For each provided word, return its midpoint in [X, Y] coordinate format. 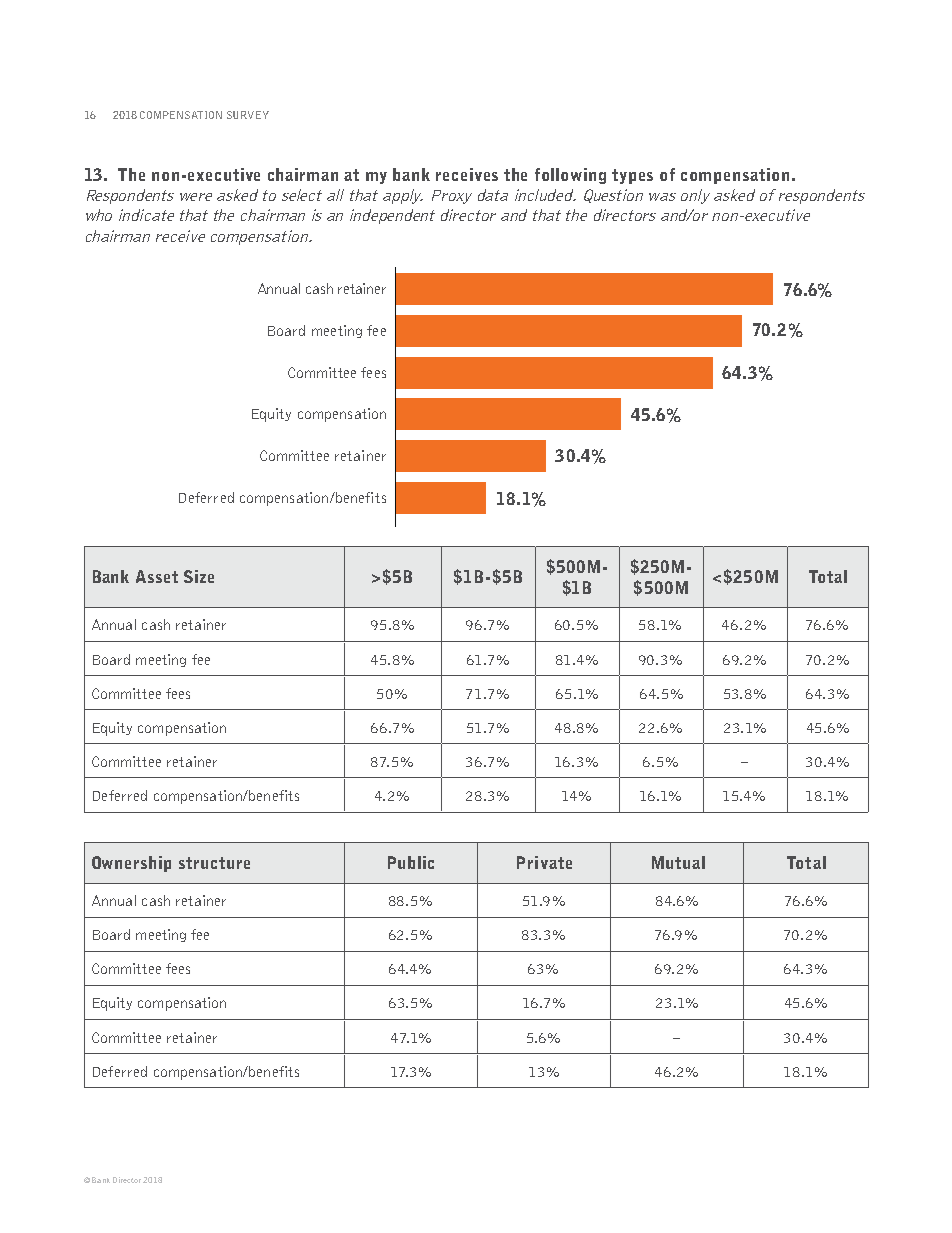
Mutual [678, 862]
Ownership [131, 864]
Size [199, 576]
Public [411, 862]
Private [544, 862]
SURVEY [248, 115]
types [632, 176]
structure [214, 863]
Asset [157, 576]
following [570, 176]
